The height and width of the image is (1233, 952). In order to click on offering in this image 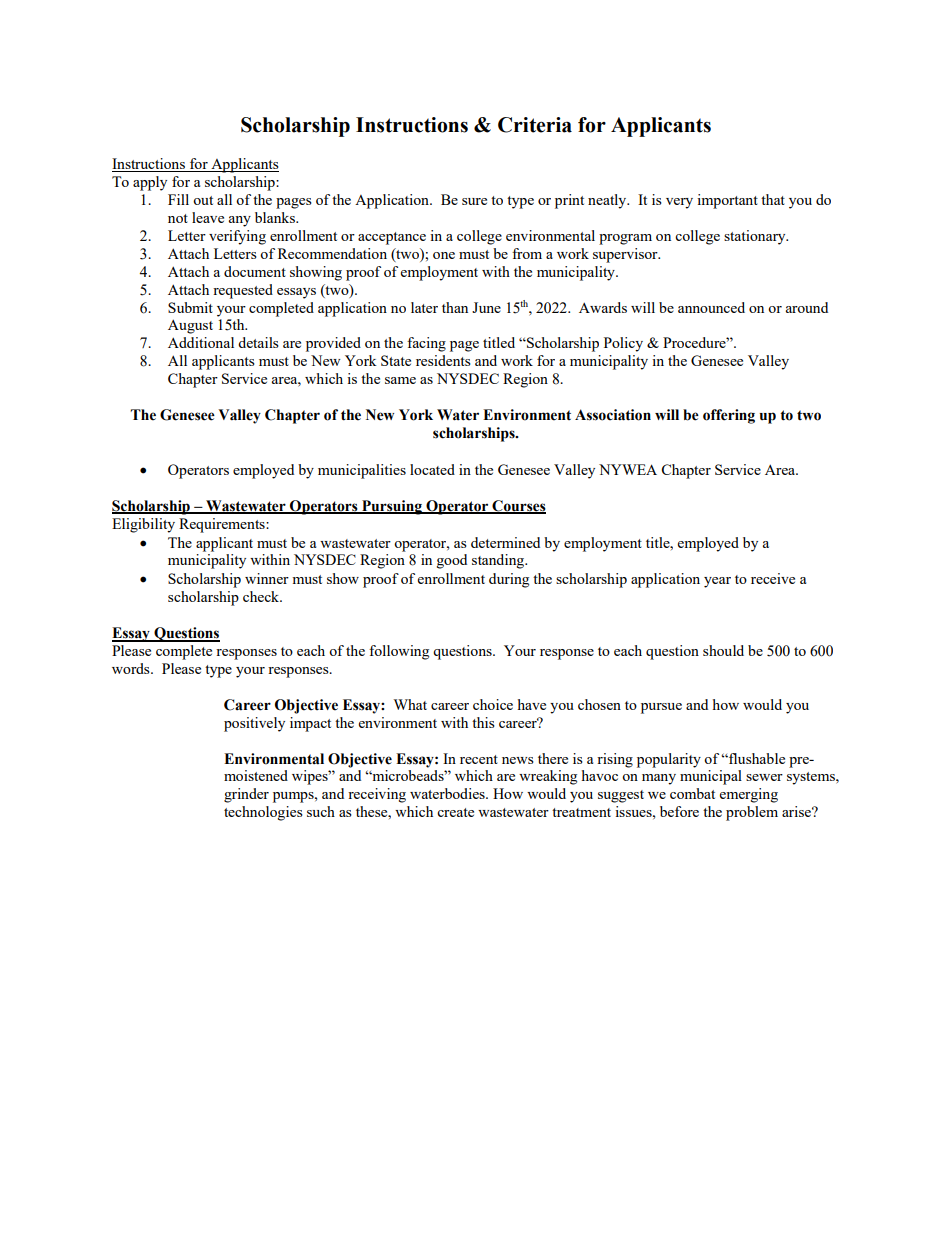, I will do `click(729, 416)`.
